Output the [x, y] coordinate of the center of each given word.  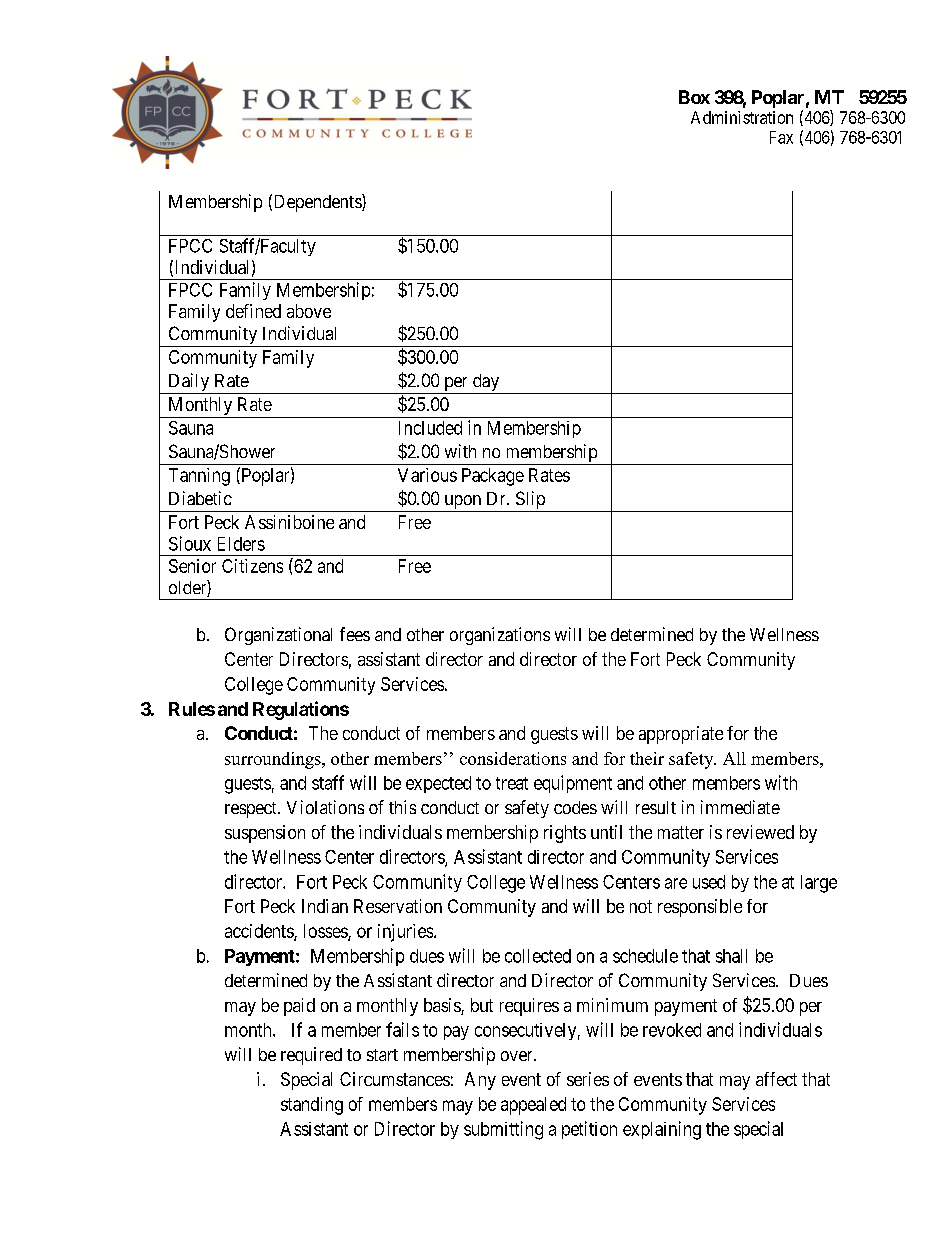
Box [694, 97]
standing [312, 1106]
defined [253, 311]
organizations [500, 636]
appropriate [681, 735]
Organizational [278, 636]
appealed [533, 1106]
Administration [742, 117]
